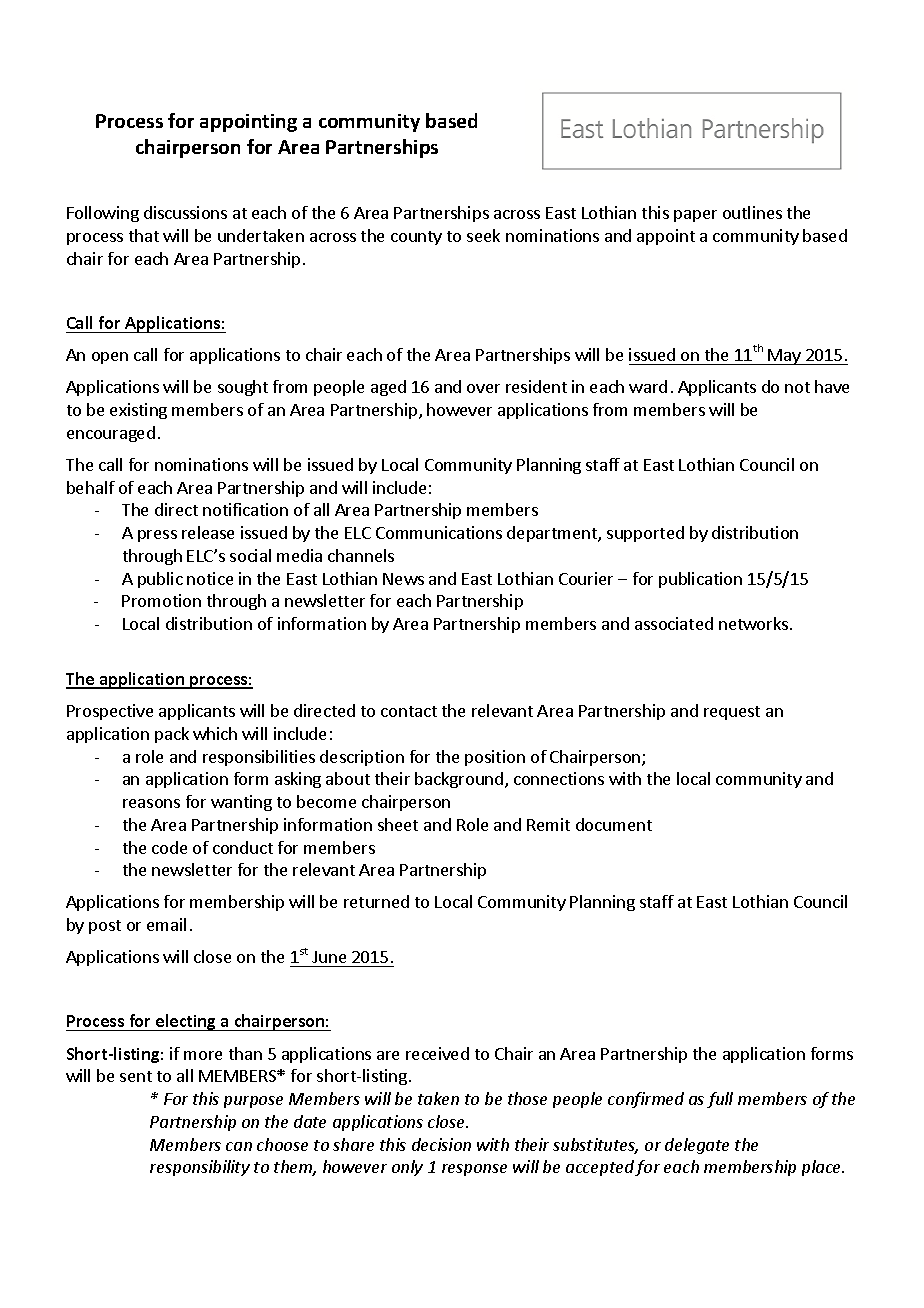  What do you see at coordinates (732, 713) in the screenshot?
I see `request` at bounding box center [732, 713].
